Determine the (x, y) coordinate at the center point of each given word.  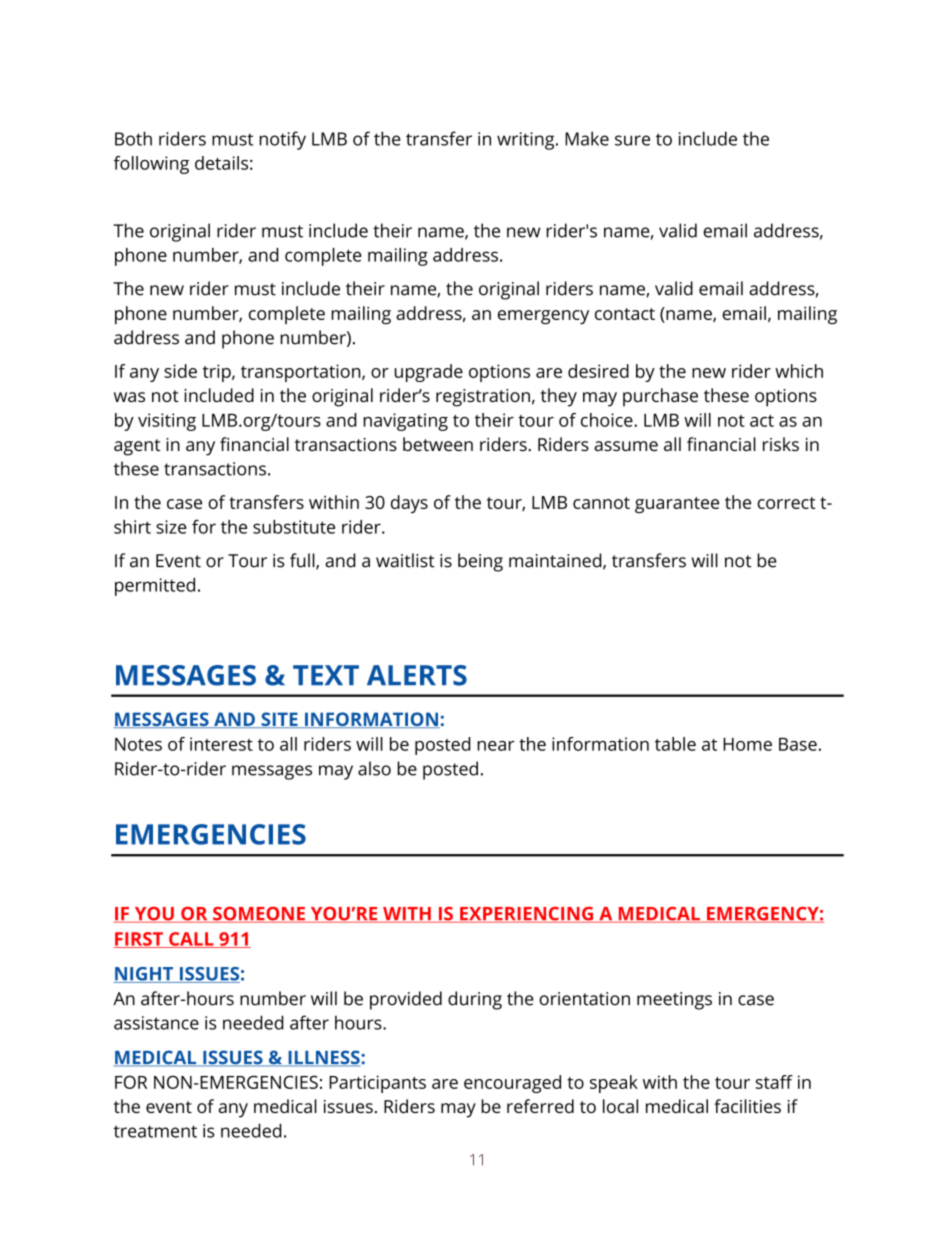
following (151, 165)
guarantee (677, 505)
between (438, 444)
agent (137, 447)
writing (527, 141)
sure (632, 140)
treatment (155, 1131)
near (496, 746)
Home (747, 744)
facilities (747, 1106)
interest (221, 744)
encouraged (512, 1084)
